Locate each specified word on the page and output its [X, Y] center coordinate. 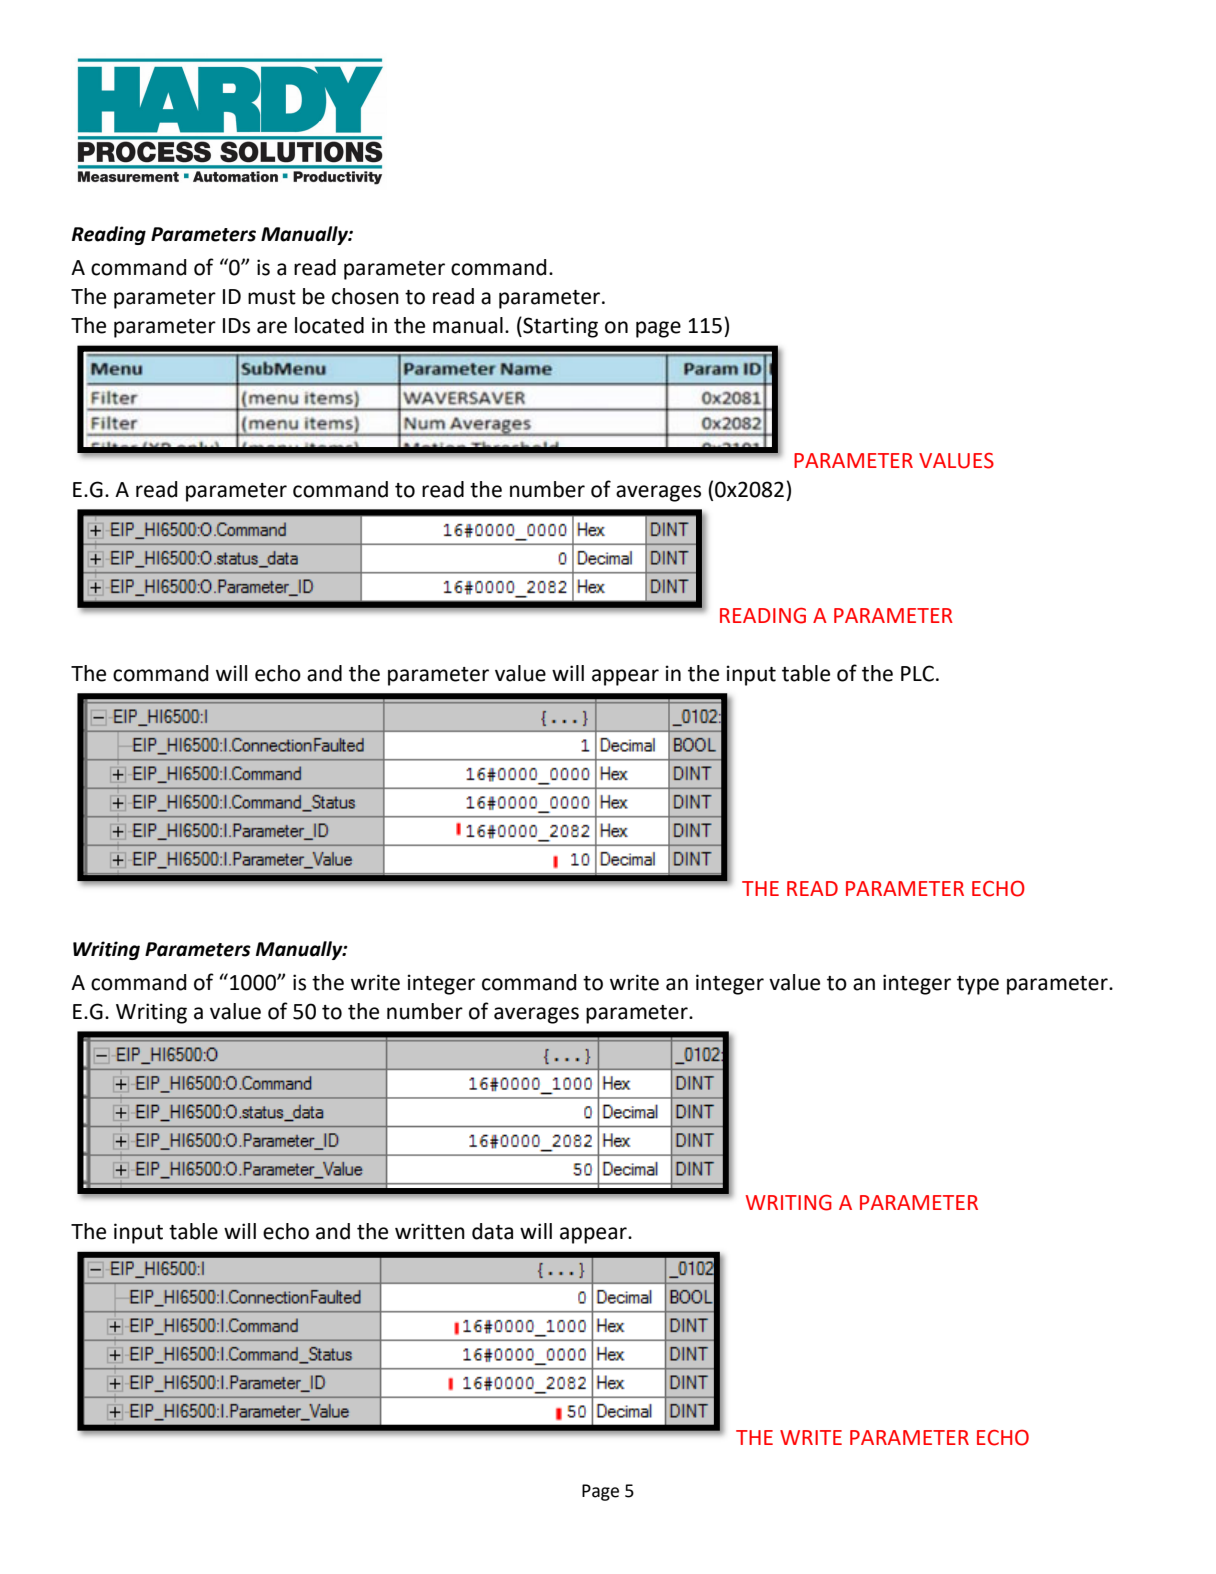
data [492, 1231]
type [978, 985]
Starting [559, 327]
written [430, 1231]
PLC [917, 673]
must [272, 297]
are [272, 327]
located [329, 325]
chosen [365, 296]
